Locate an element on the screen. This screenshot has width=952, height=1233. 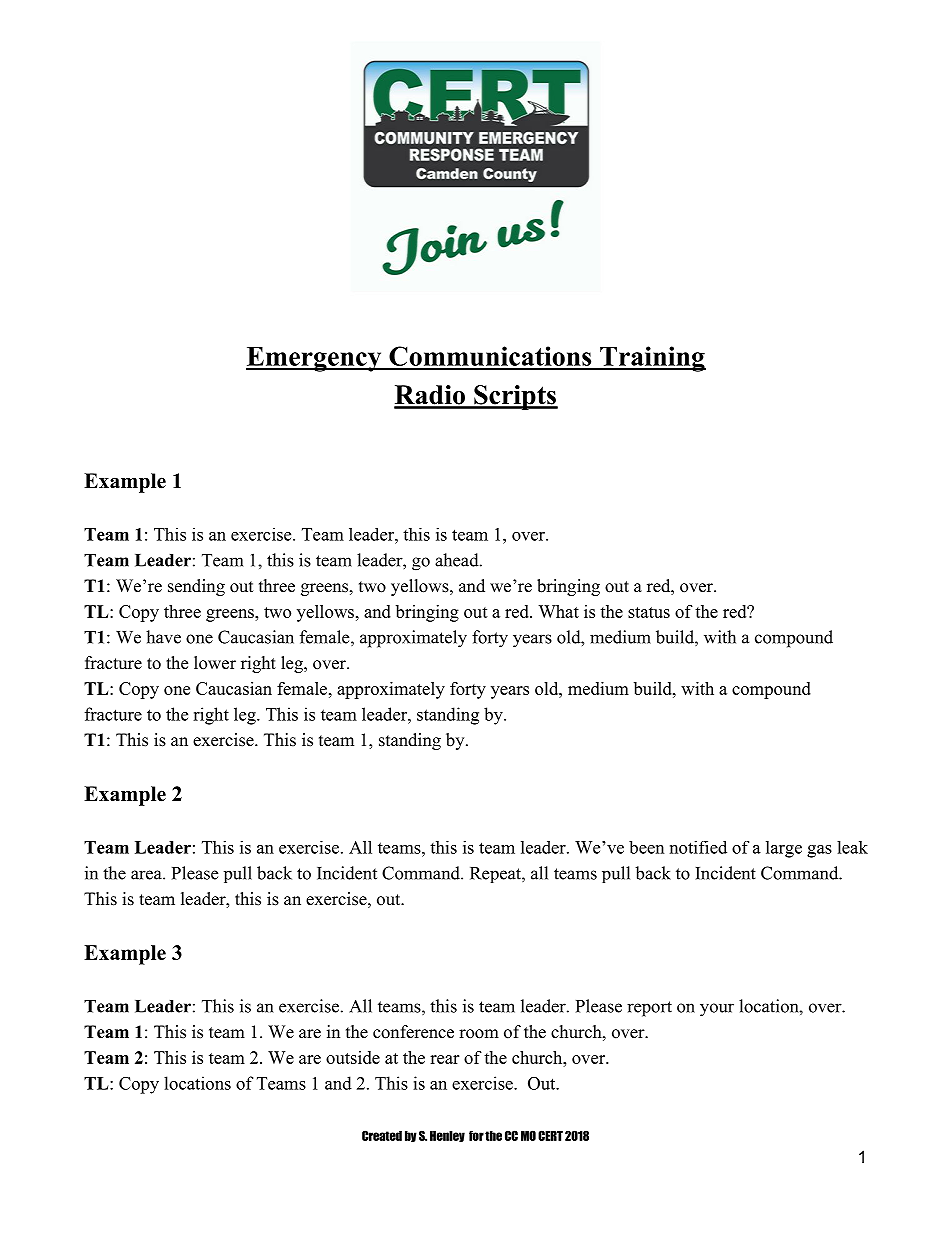
CERT is located at coordinates (550, 1135).
